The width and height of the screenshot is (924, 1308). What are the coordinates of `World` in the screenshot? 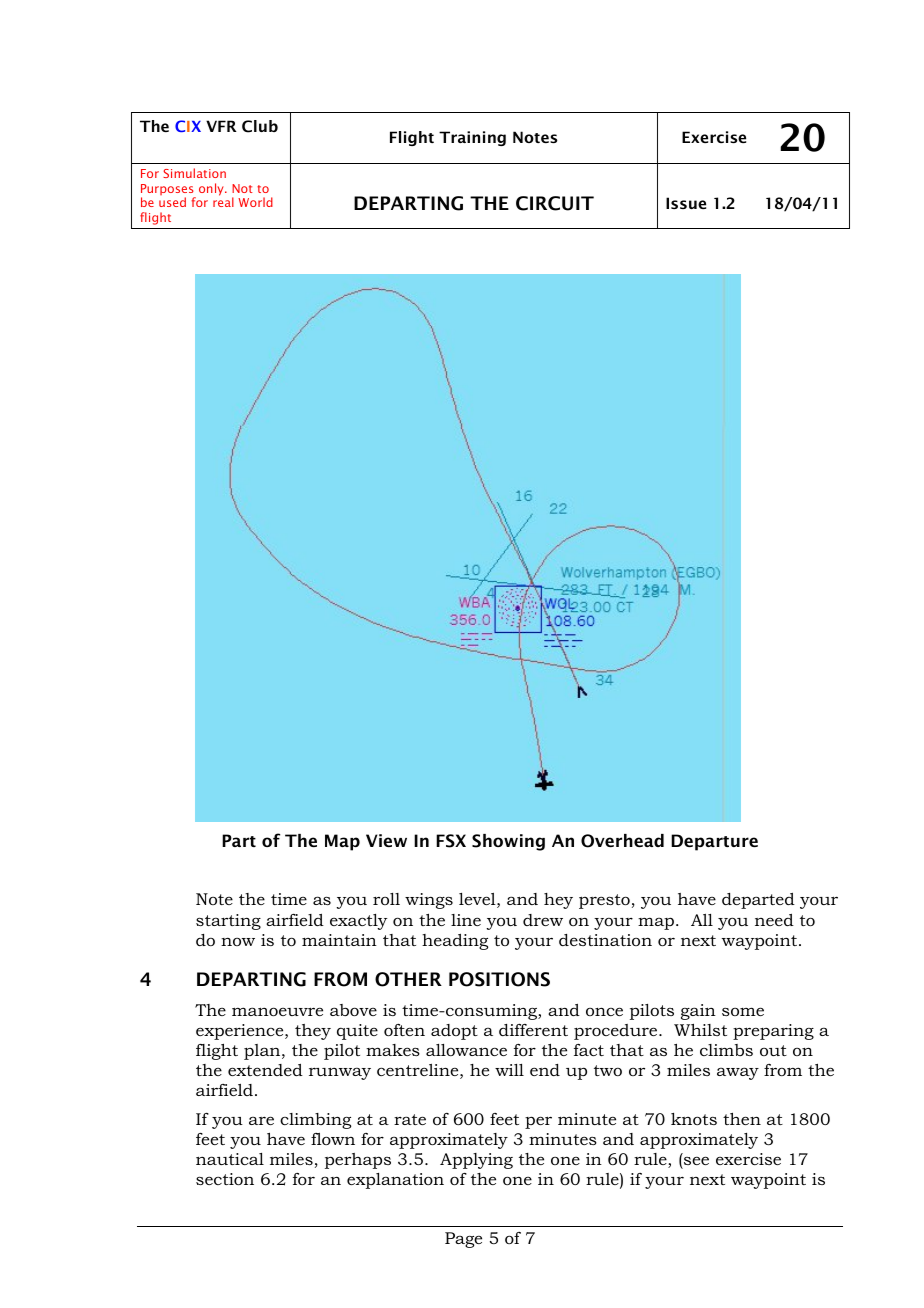 It's located at (255, 202).
